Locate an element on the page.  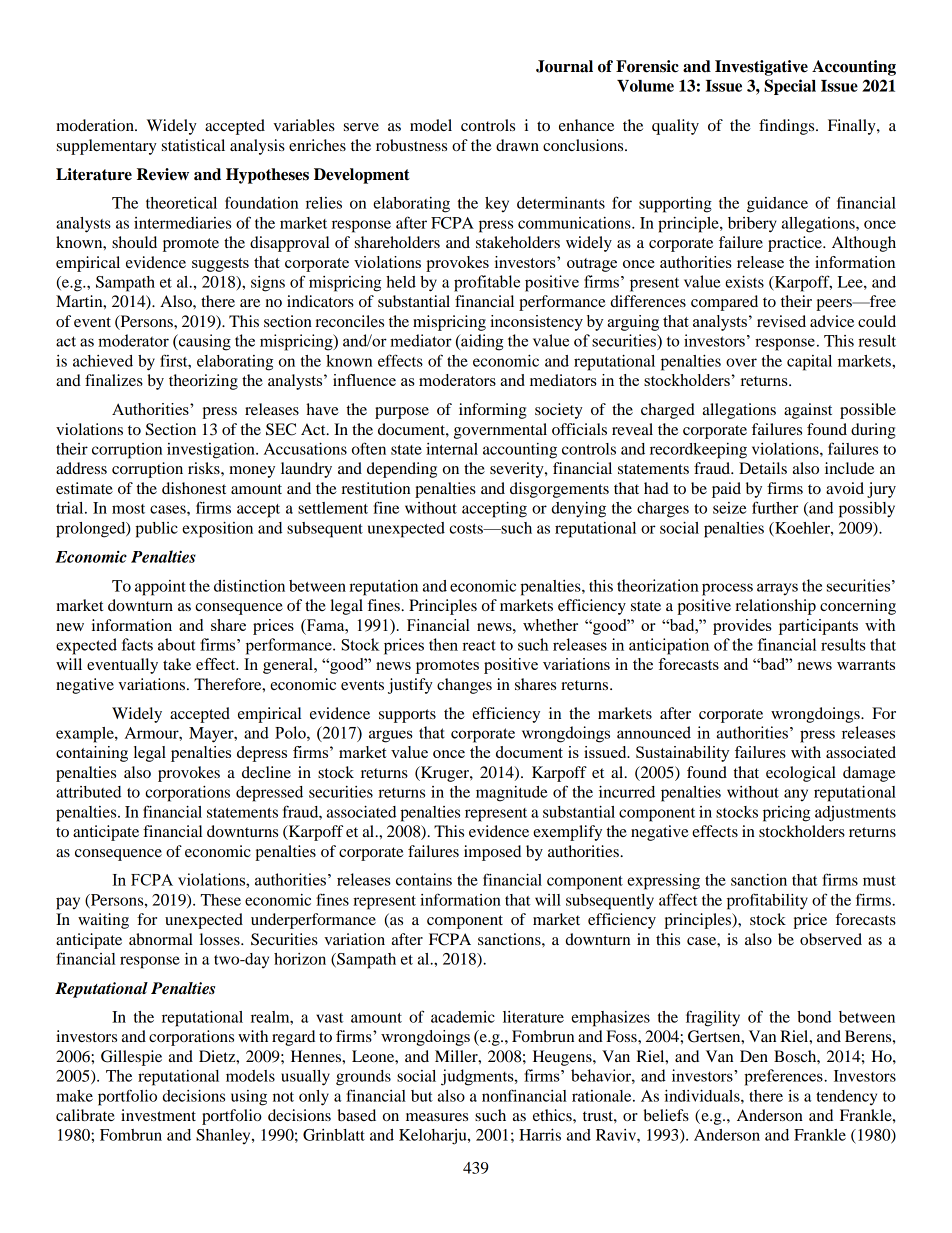
ecological is located at coordinates (801, 774).
